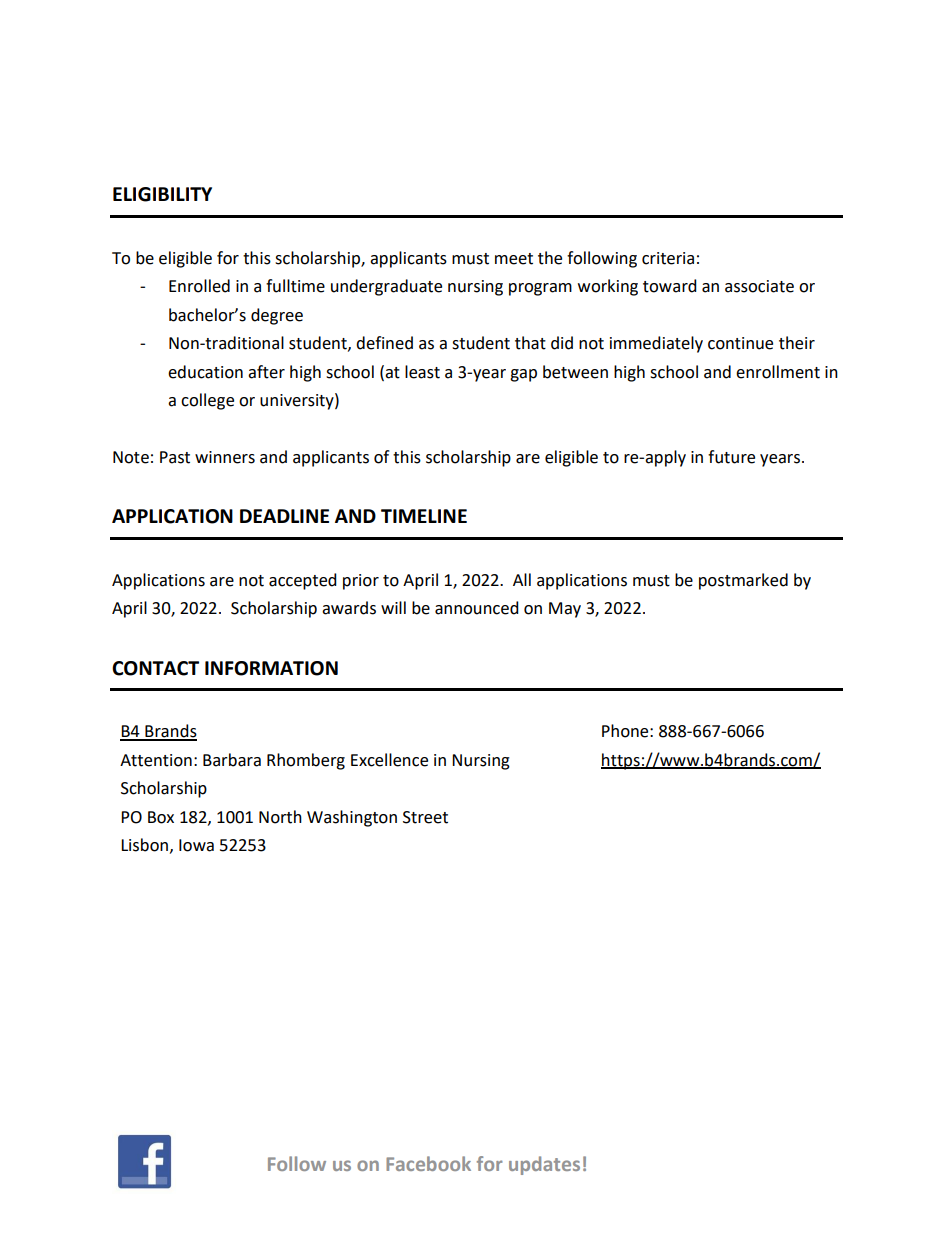 The height and width of the screenshot is (1233, 952). Describe the element at coordinates (162, 194) in the screenshot. I see `ELIGIBILITY` at that location.
